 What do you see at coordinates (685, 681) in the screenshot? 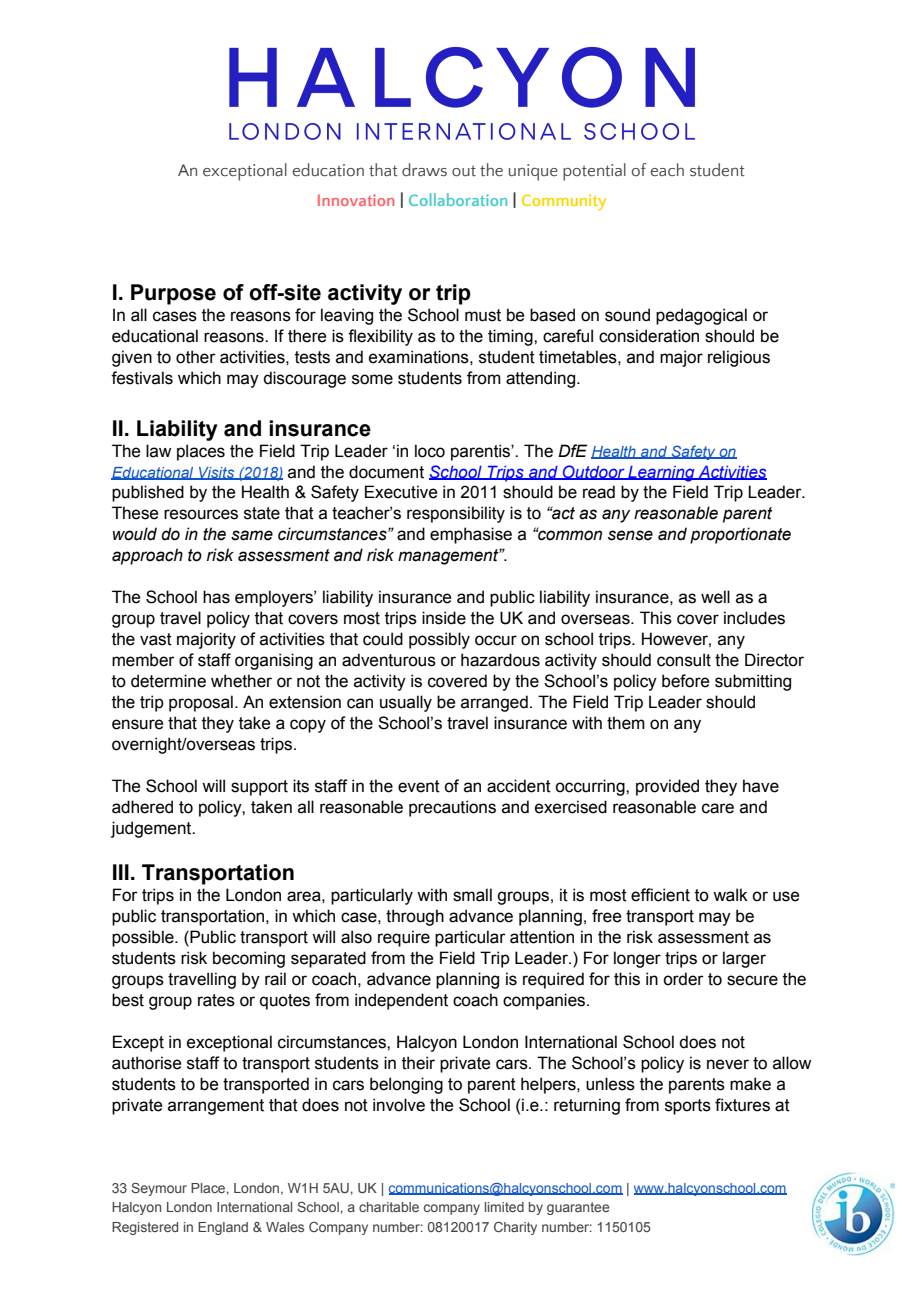
I see `before` at bounding box center [685, 681].
